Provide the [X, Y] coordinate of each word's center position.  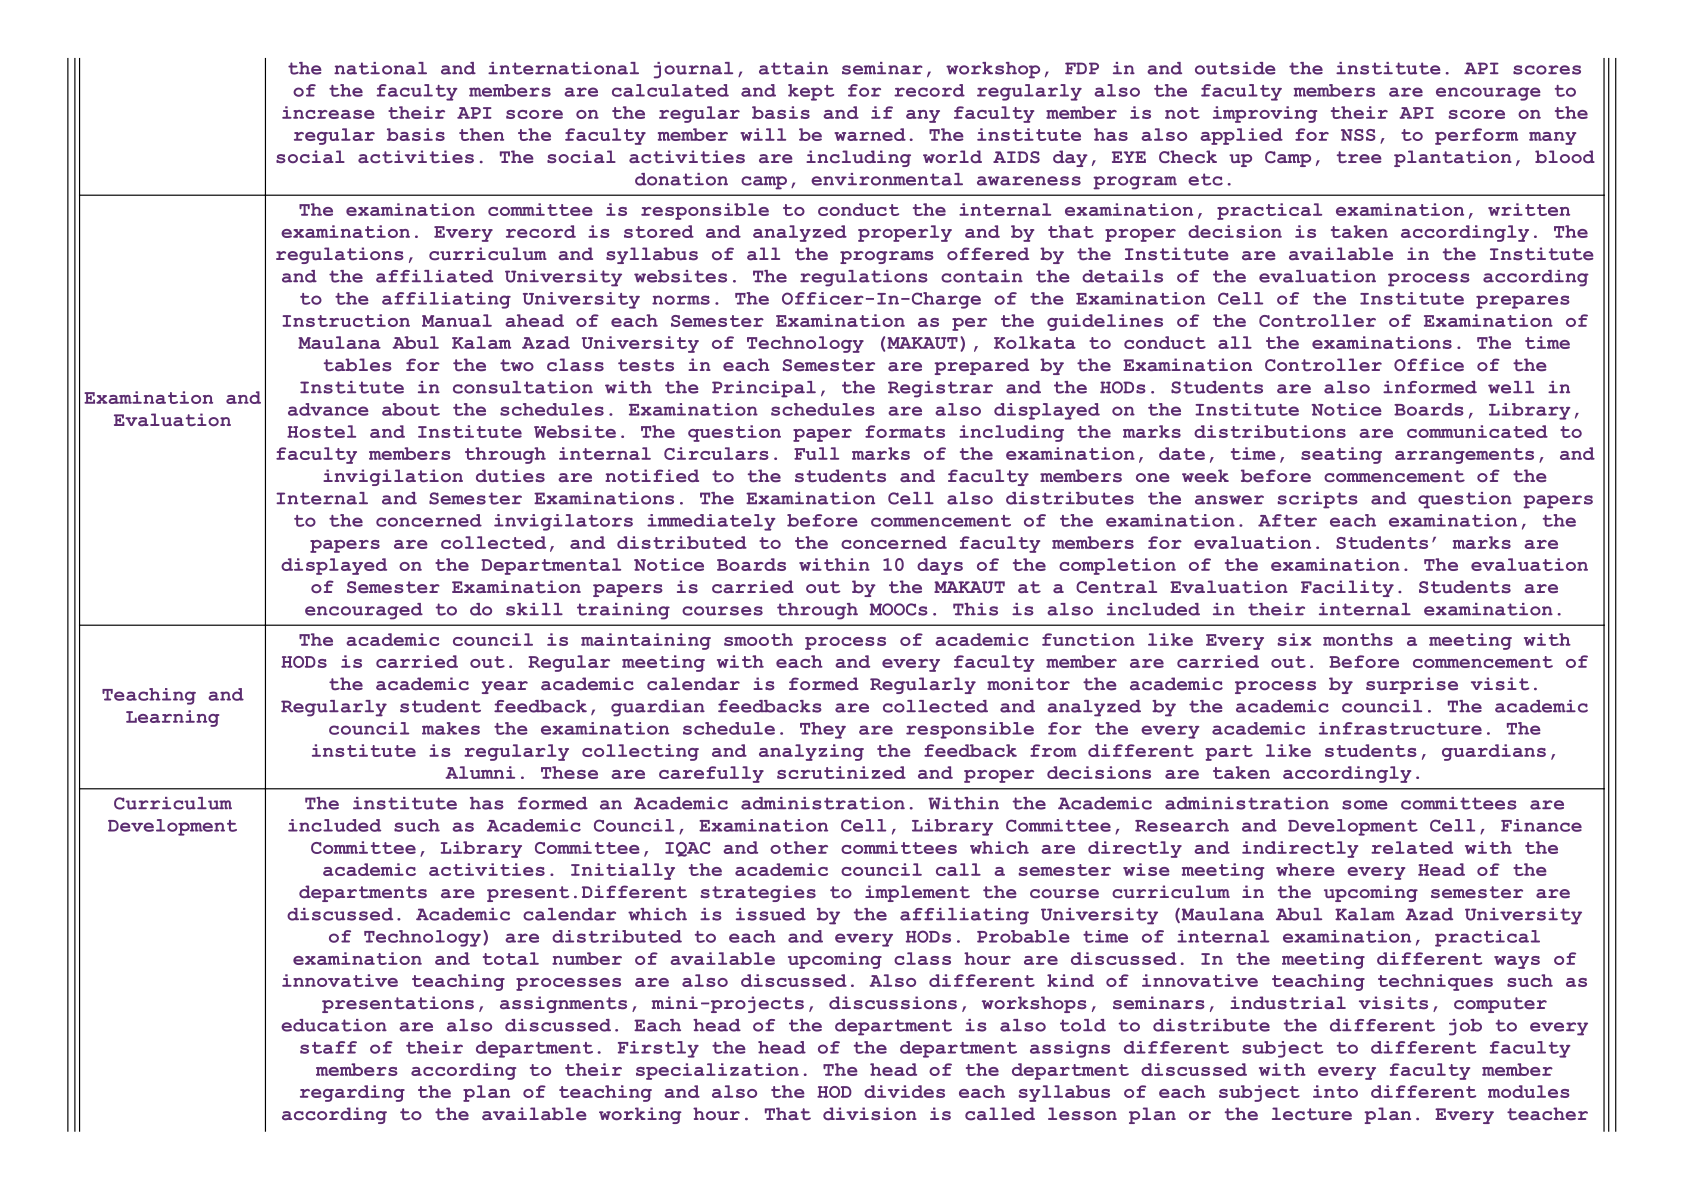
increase [328, 112]
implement [917, 893]
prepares [1523, 302]
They [823, 730]
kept [811, 92]
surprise [1412, 685]
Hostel [321, 431]
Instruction [346, 320]
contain [982, 276]
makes [451, 728]
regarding [352, 1093]
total [511, 958]
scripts [1317, 500]
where [1305, 869]
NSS [1358, 135]
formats [905, 431]
